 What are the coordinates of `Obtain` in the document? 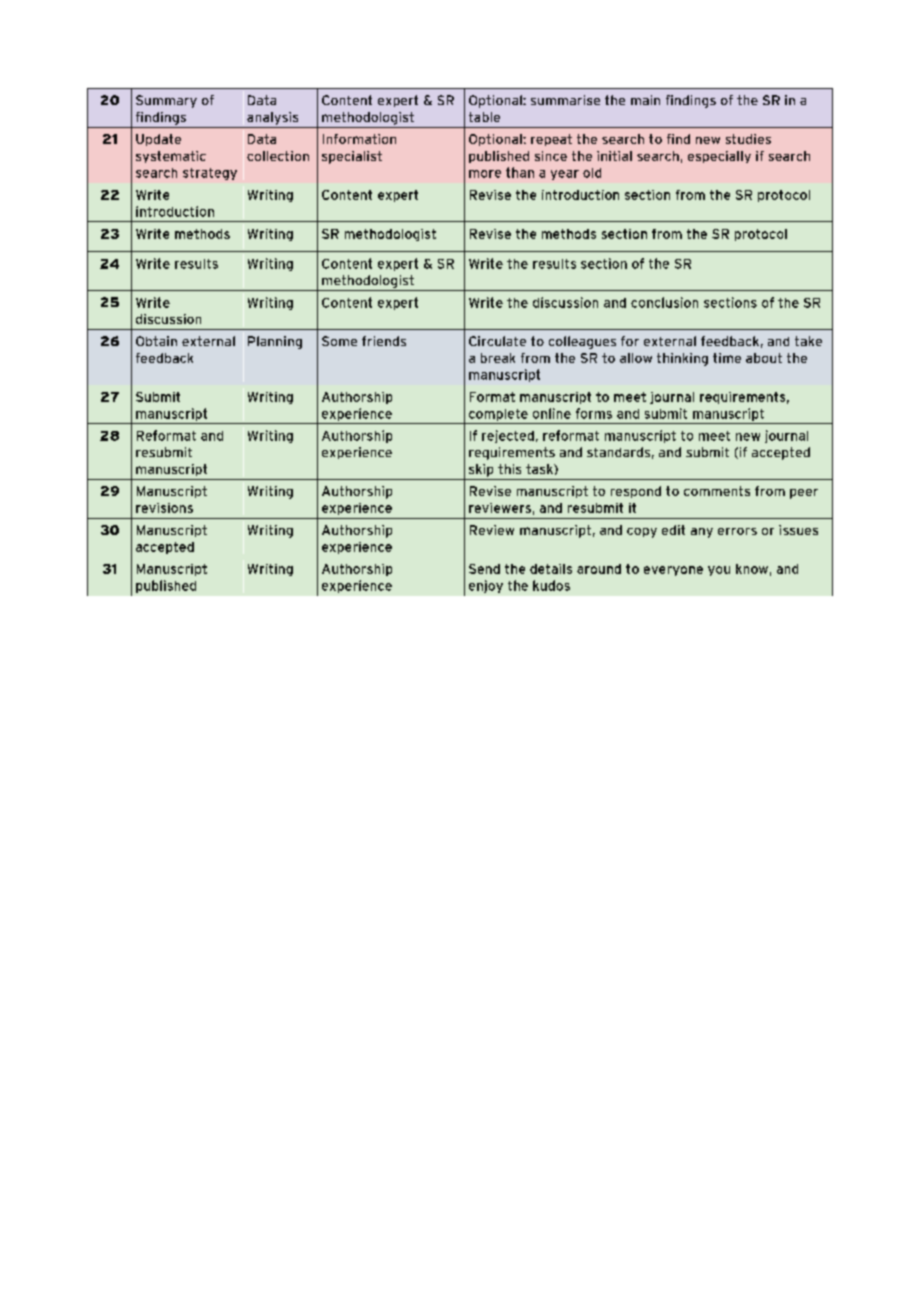 It's located at (156, 341).
